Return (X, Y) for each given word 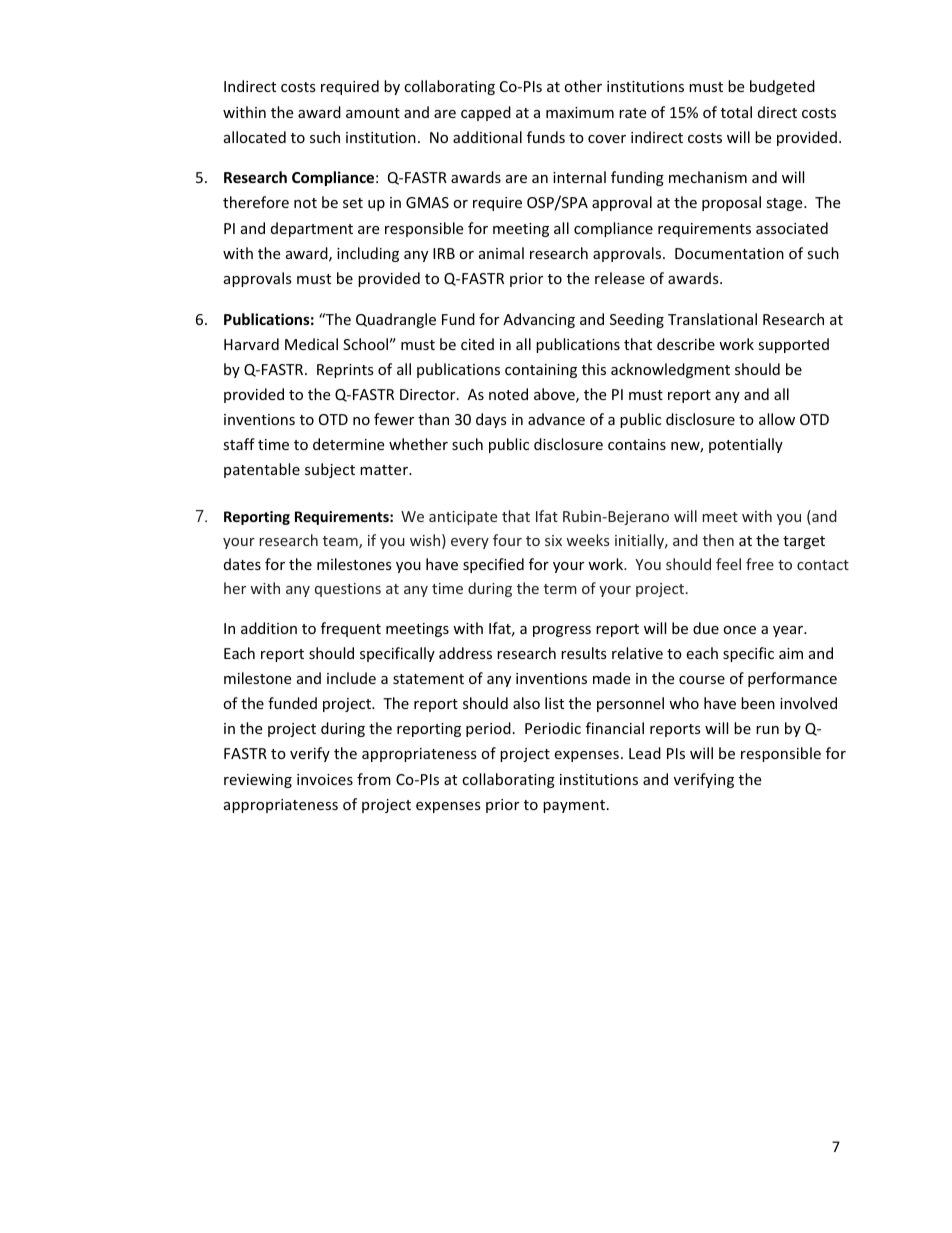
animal (501, 253)
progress (562, 631)
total (736, 112)
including (368, 254)
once (739, 630)
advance (556, 419)
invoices (325, 779)
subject (330, 470)
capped (486, 113)
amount (373, 113)
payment (574, 806)
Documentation (729, 253)
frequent (351, 629)
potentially (746, 445)
